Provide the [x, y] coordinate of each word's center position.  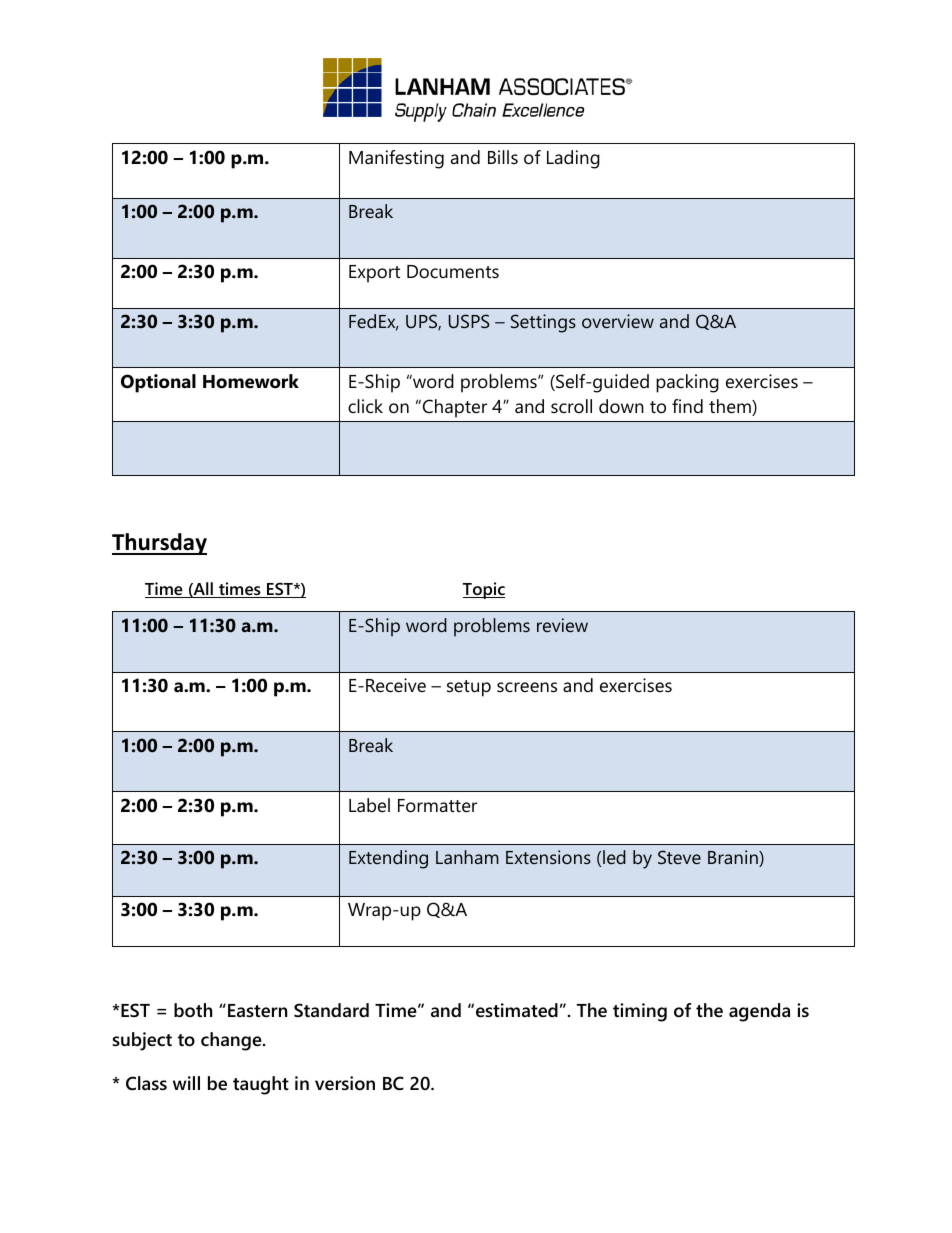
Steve [679, 857]
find [687, 406]
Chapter [453, 408]
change [232, 1041]
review [562, 625]
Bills [503, 157]
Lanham [467, 857]
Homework [251, 381]
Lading [573, 159]
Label [369, 805]
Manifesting [396, 159]
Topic [483, 590]
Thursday [159, 544]
